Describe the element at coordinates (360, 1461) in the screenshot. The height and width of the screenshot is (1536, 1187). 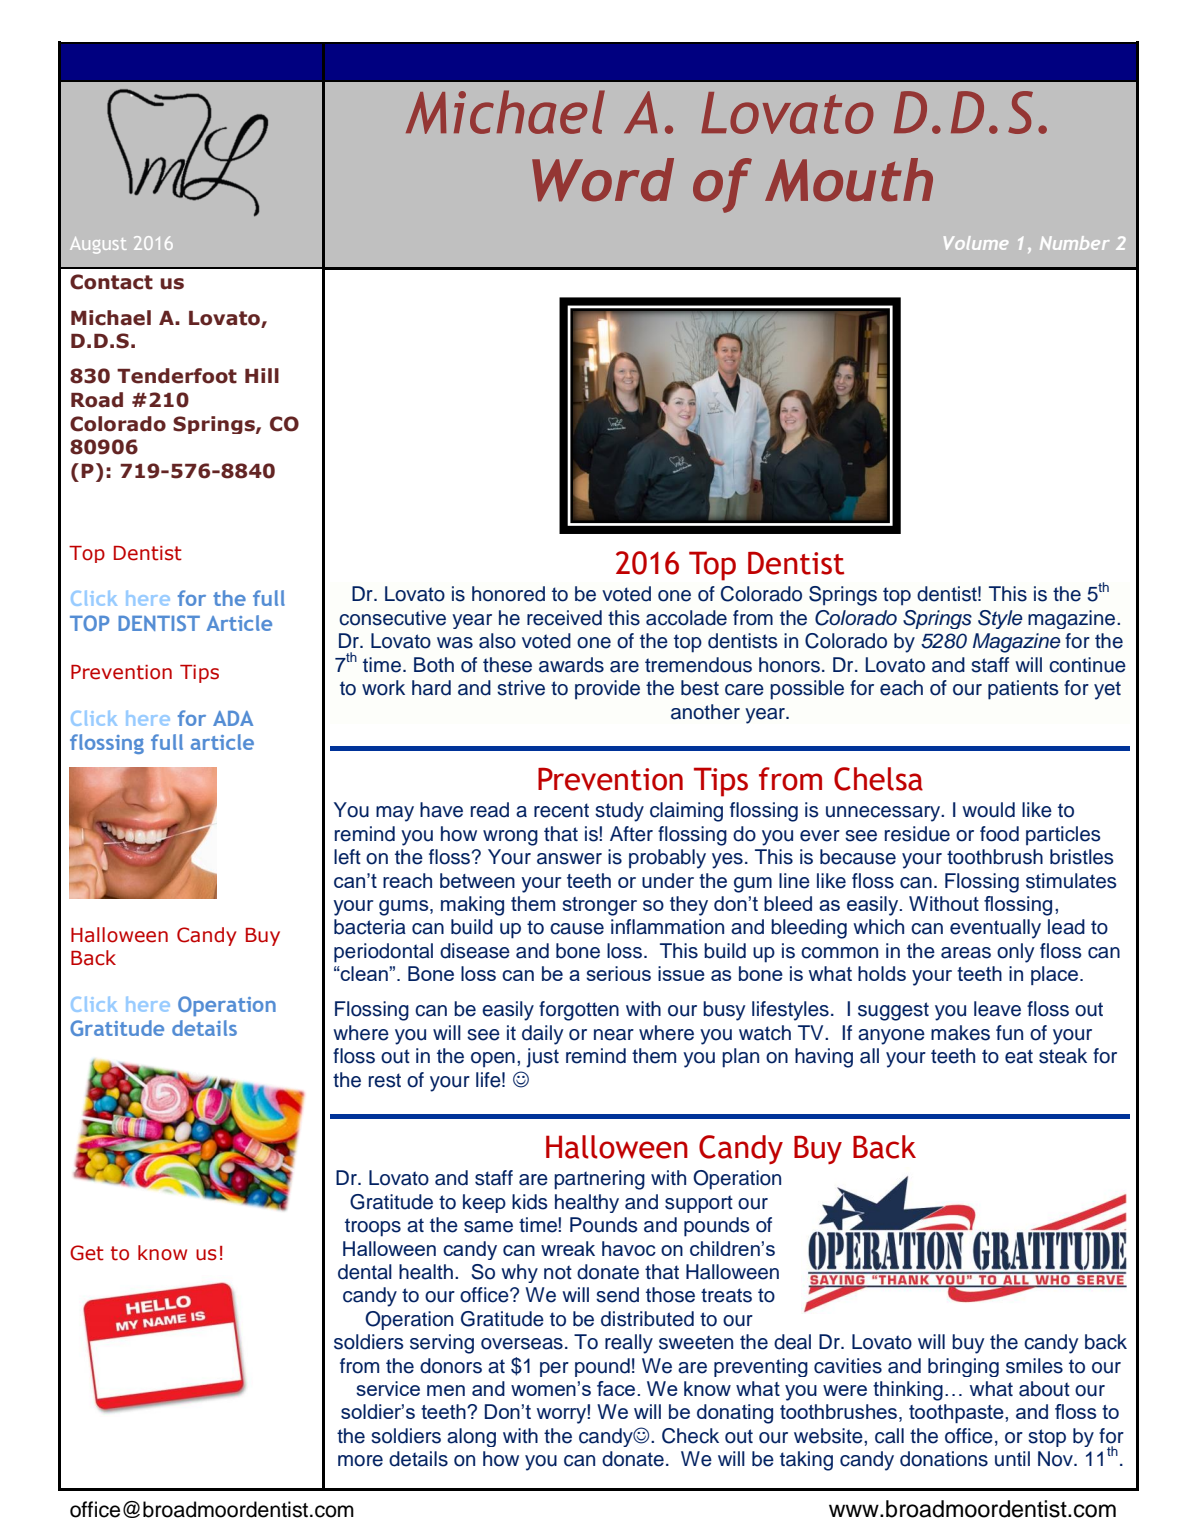
I see `more` at that location.
